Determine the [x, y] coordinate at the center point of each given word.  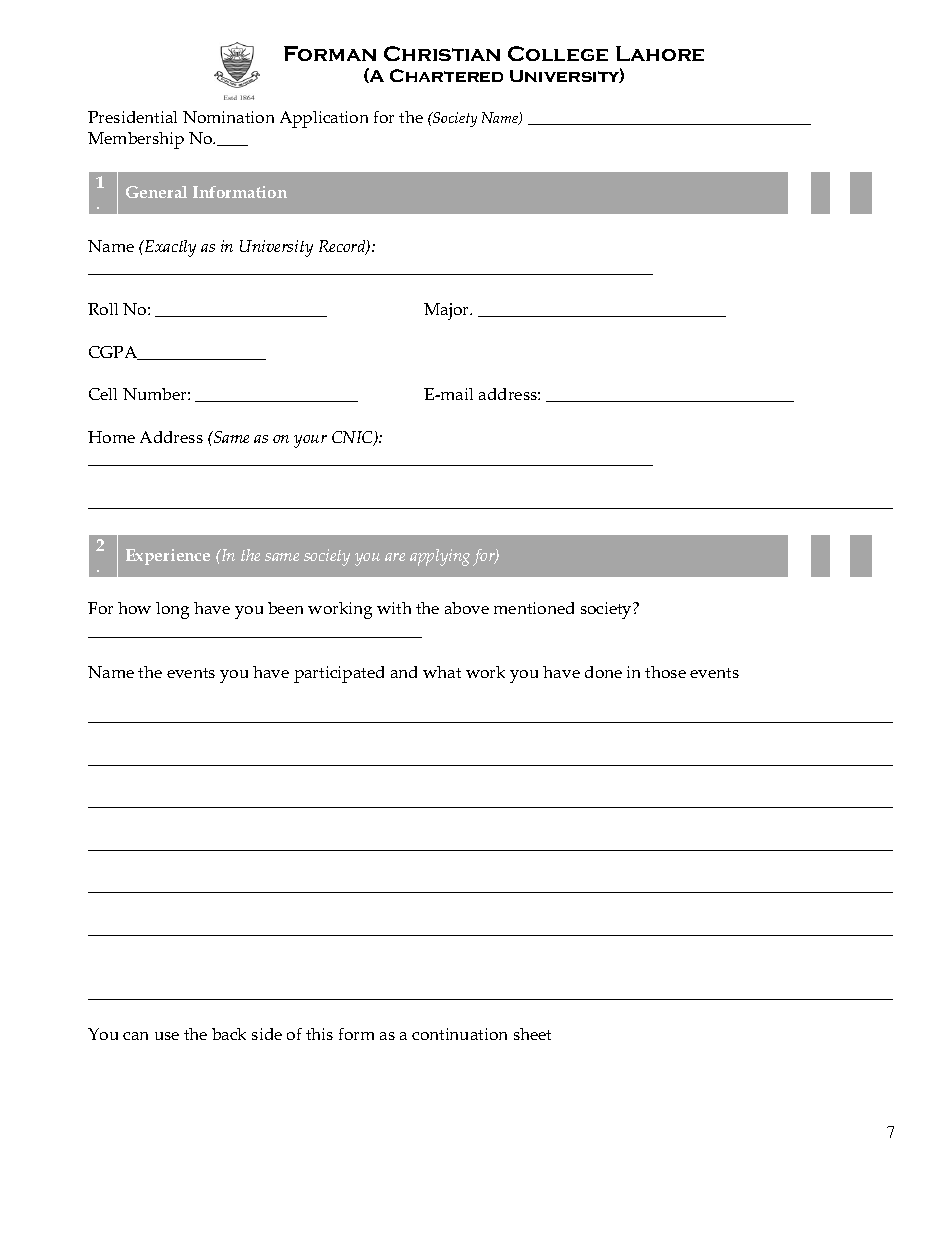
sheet [532, 1034]
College [558, 53]
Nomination [228, 117]
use [167, 1036]
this [319, 1034]
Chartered [446, 75]
